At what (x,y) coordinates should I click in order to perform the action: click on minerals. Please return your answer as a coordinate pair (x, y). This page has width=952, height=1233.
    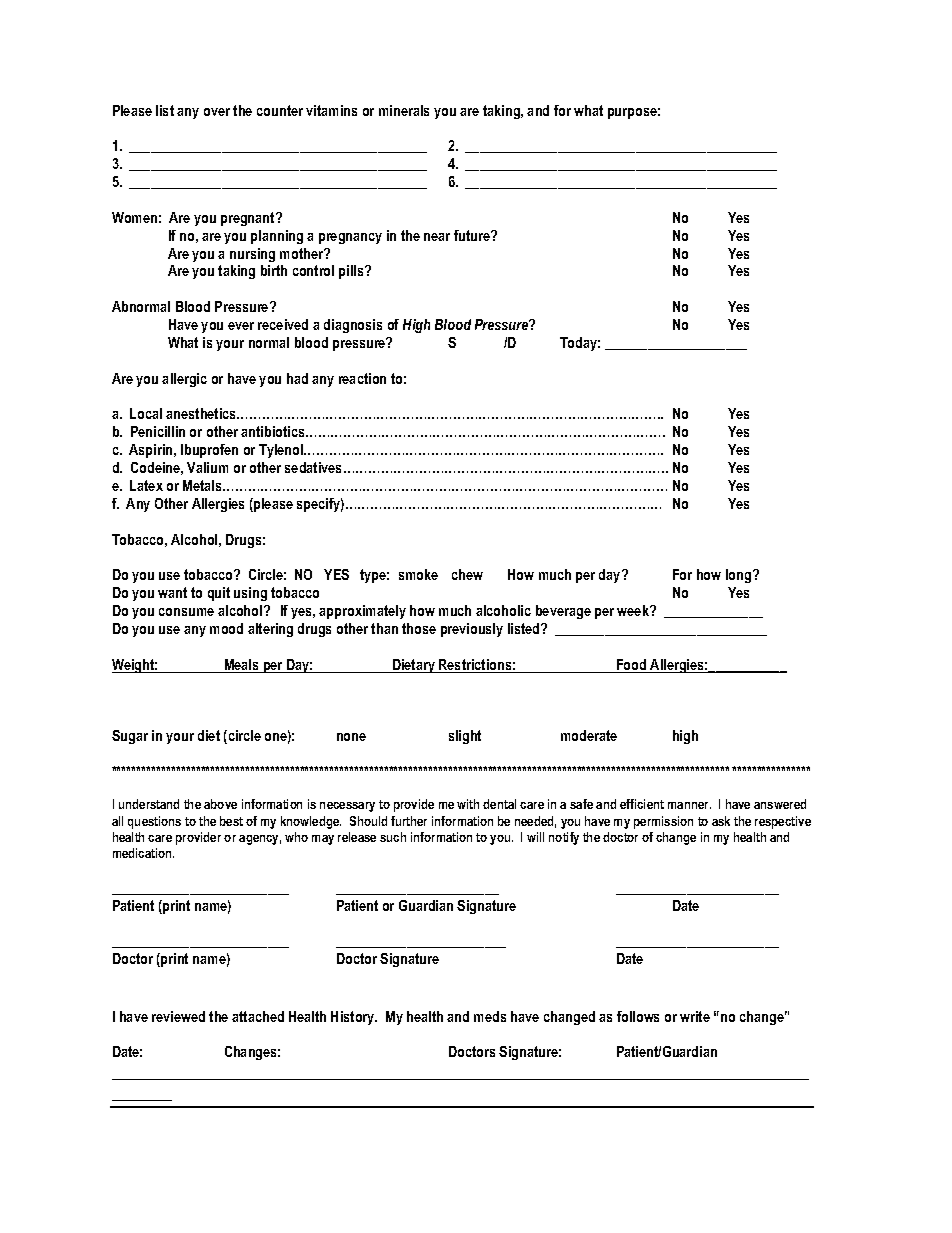
    Looking at the image, I should click on (404, 110).
